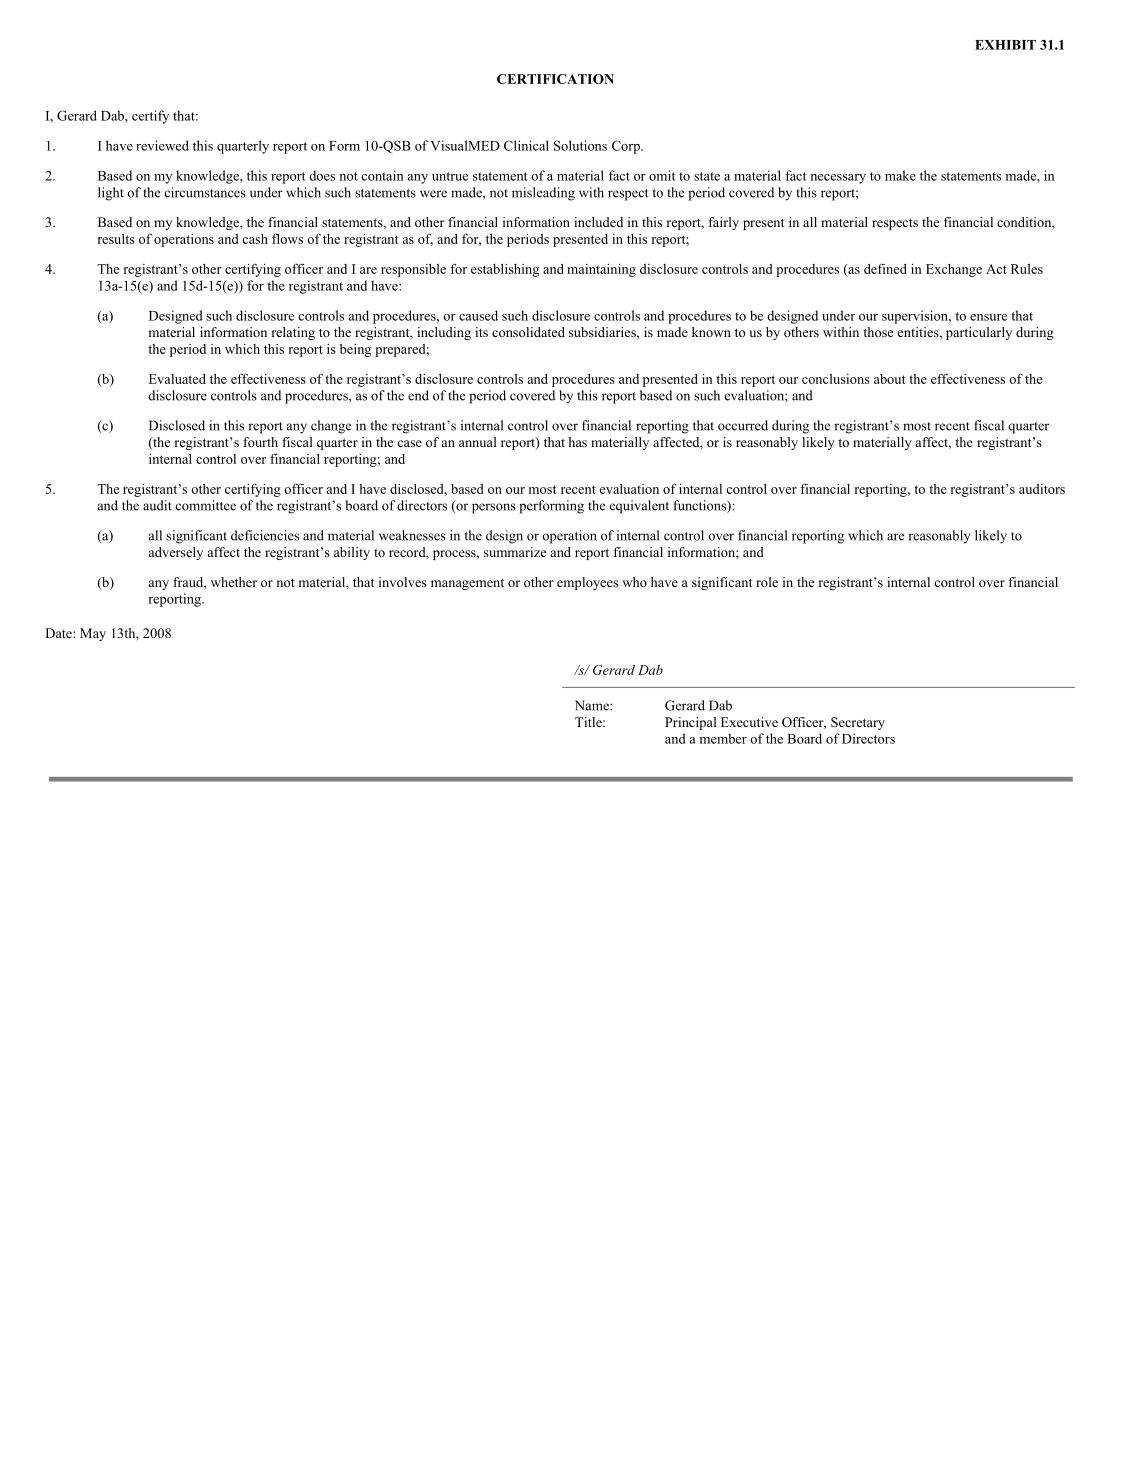 Image resolution: width=1133 pixels, height=1466 pixels. I want to click on CERTIFICATION, so click(555, 79).
